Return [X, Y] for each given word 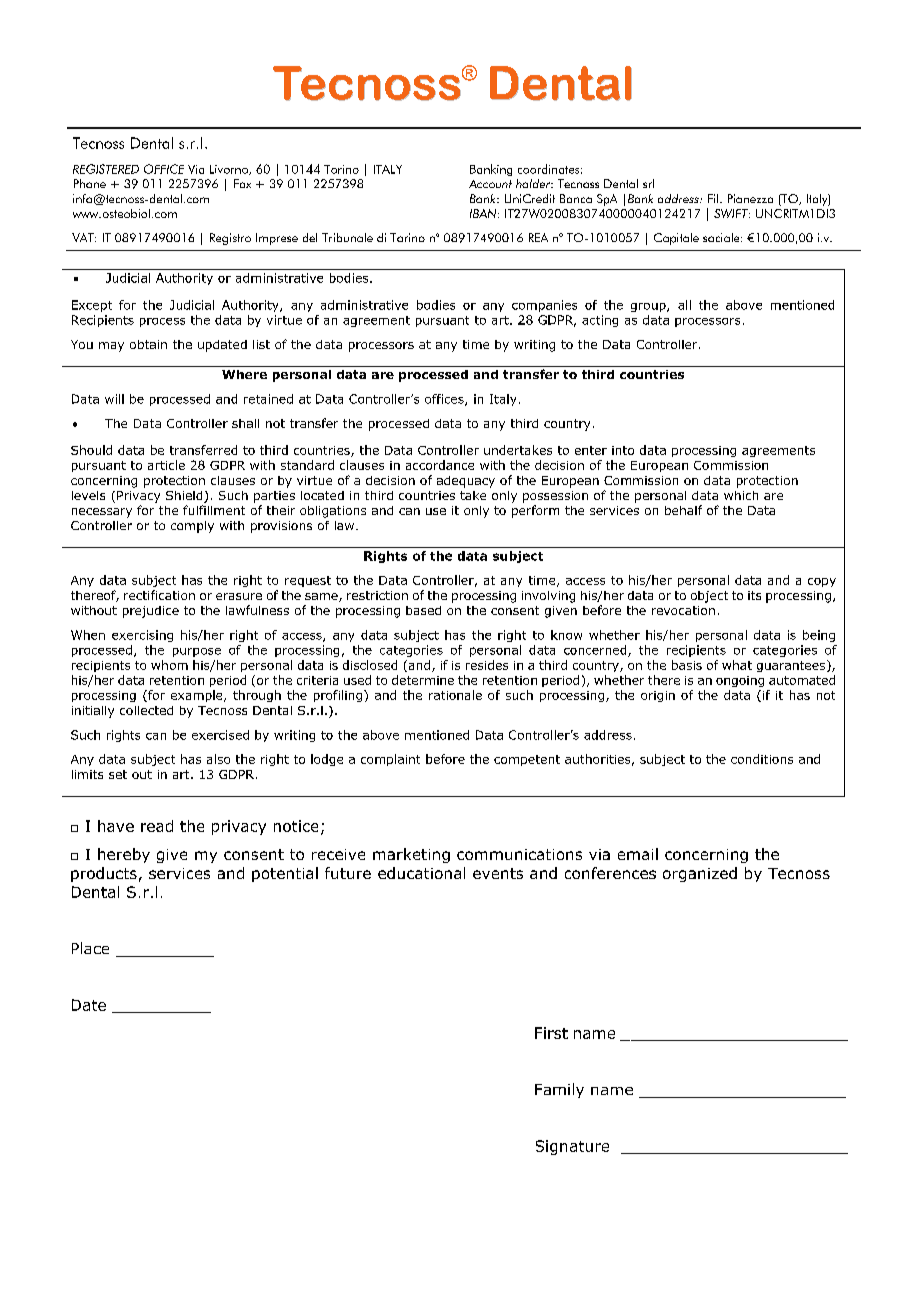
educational [421, 873]
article [166, 465]
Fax [242, 183]
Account [490, 184]
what [737, 665]
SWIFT [732, 213]
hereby [124, 855]
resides [487, 665]
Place [90, 948]
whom [169, 665]
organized [700, 874]
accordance [440, 465]
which [741, 495]
